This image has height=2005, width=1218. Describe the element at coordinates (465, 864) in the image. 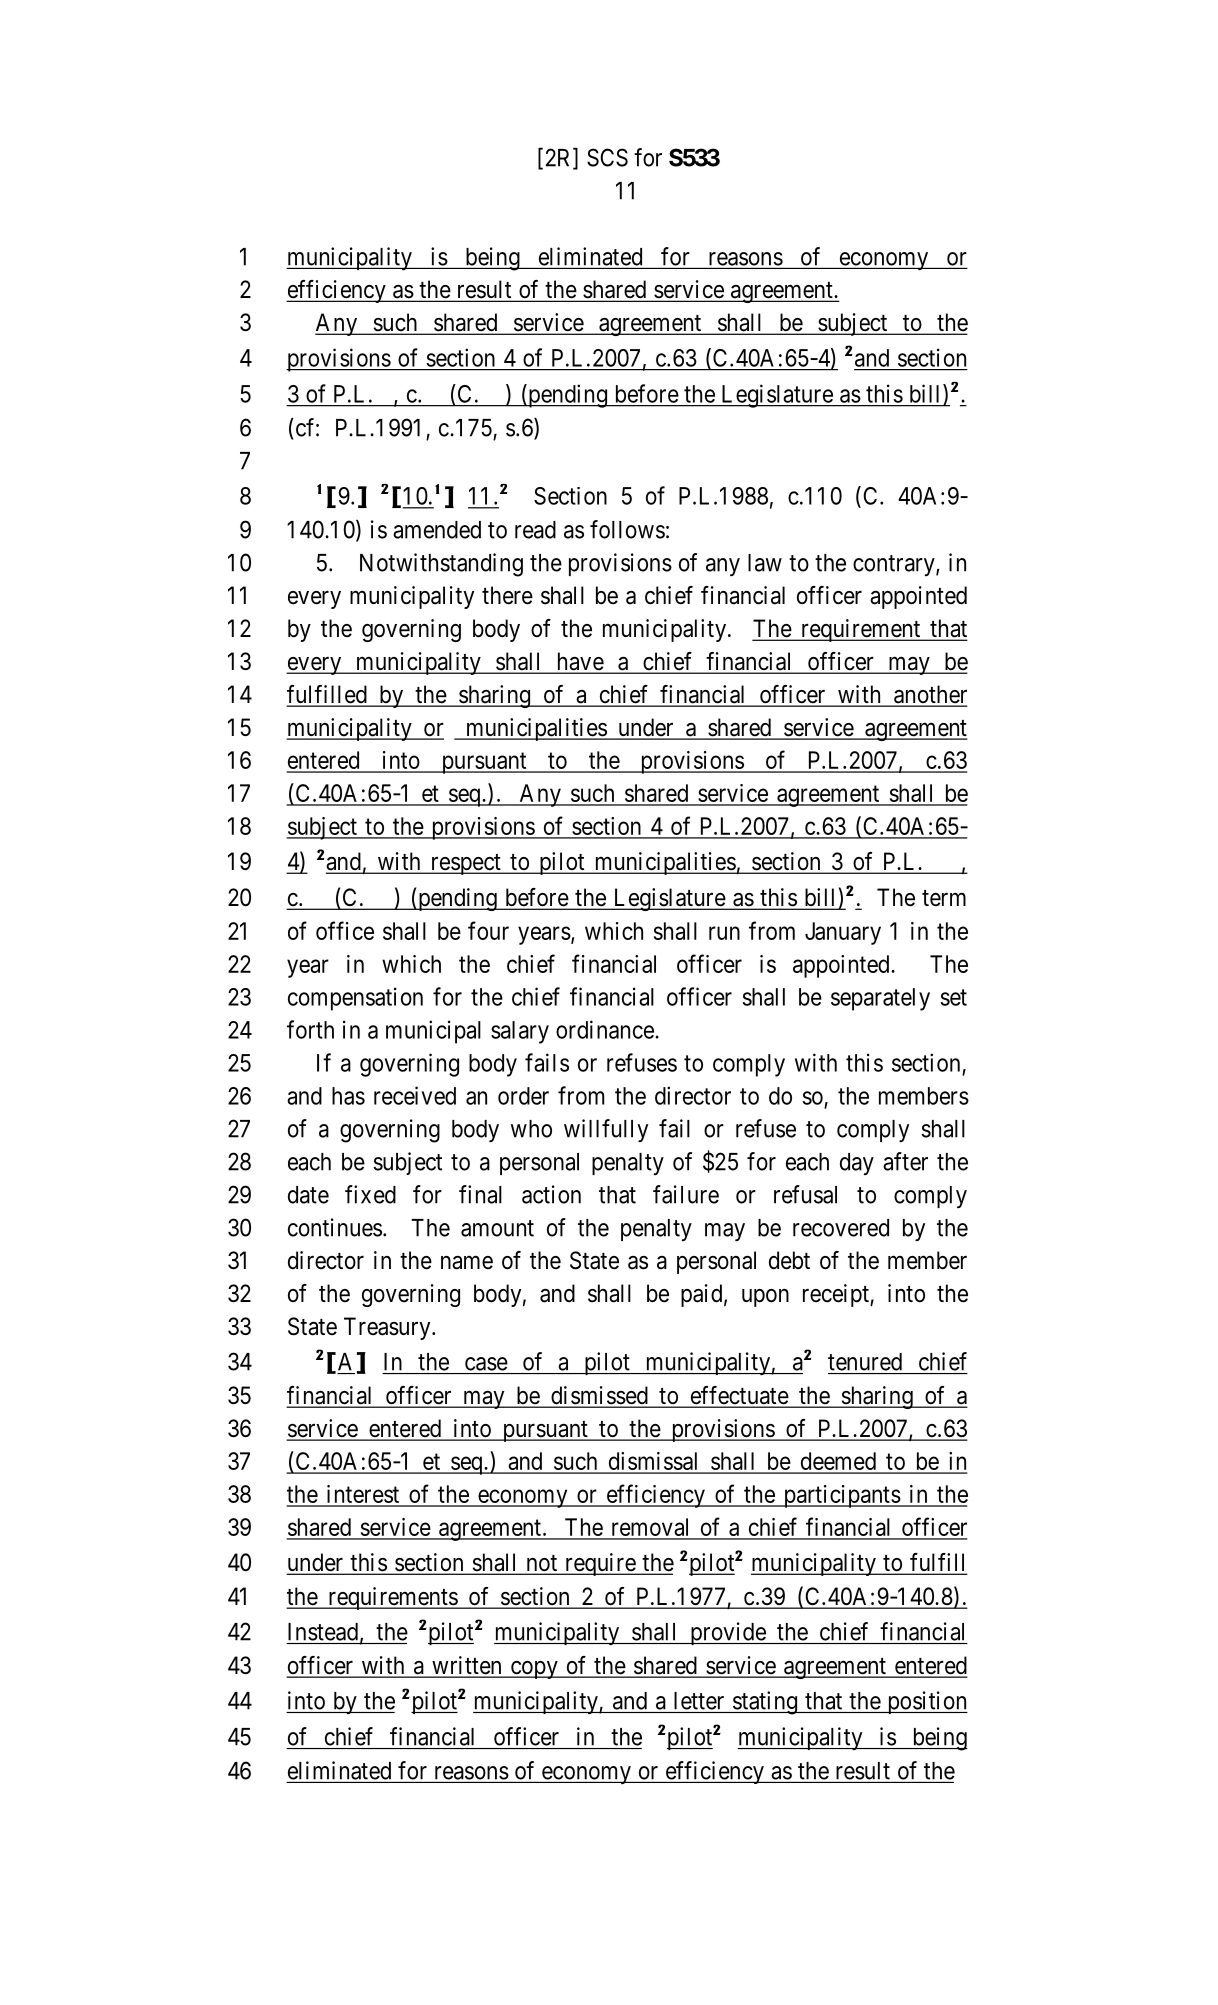

I see `respect` at that location.
